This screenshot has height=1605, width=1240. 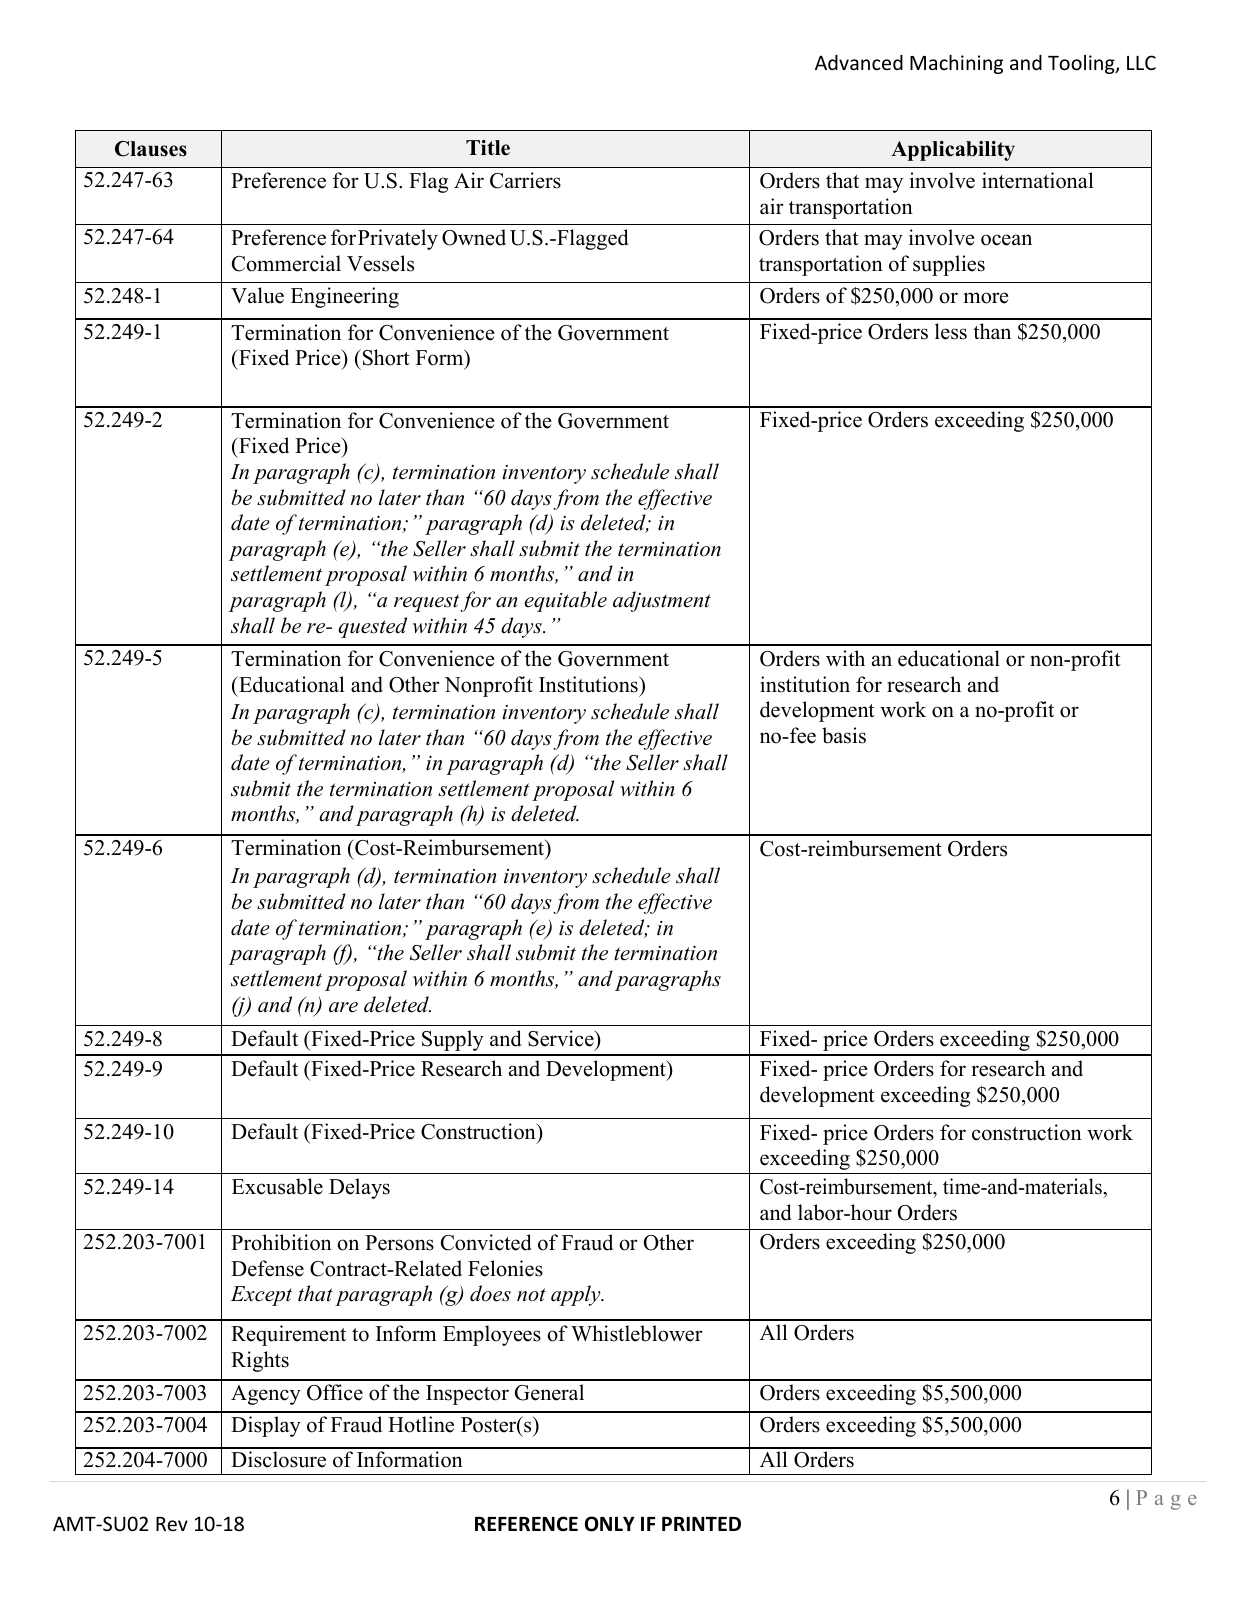 I want to click on Excusable, so click(x=277, y=1186).
